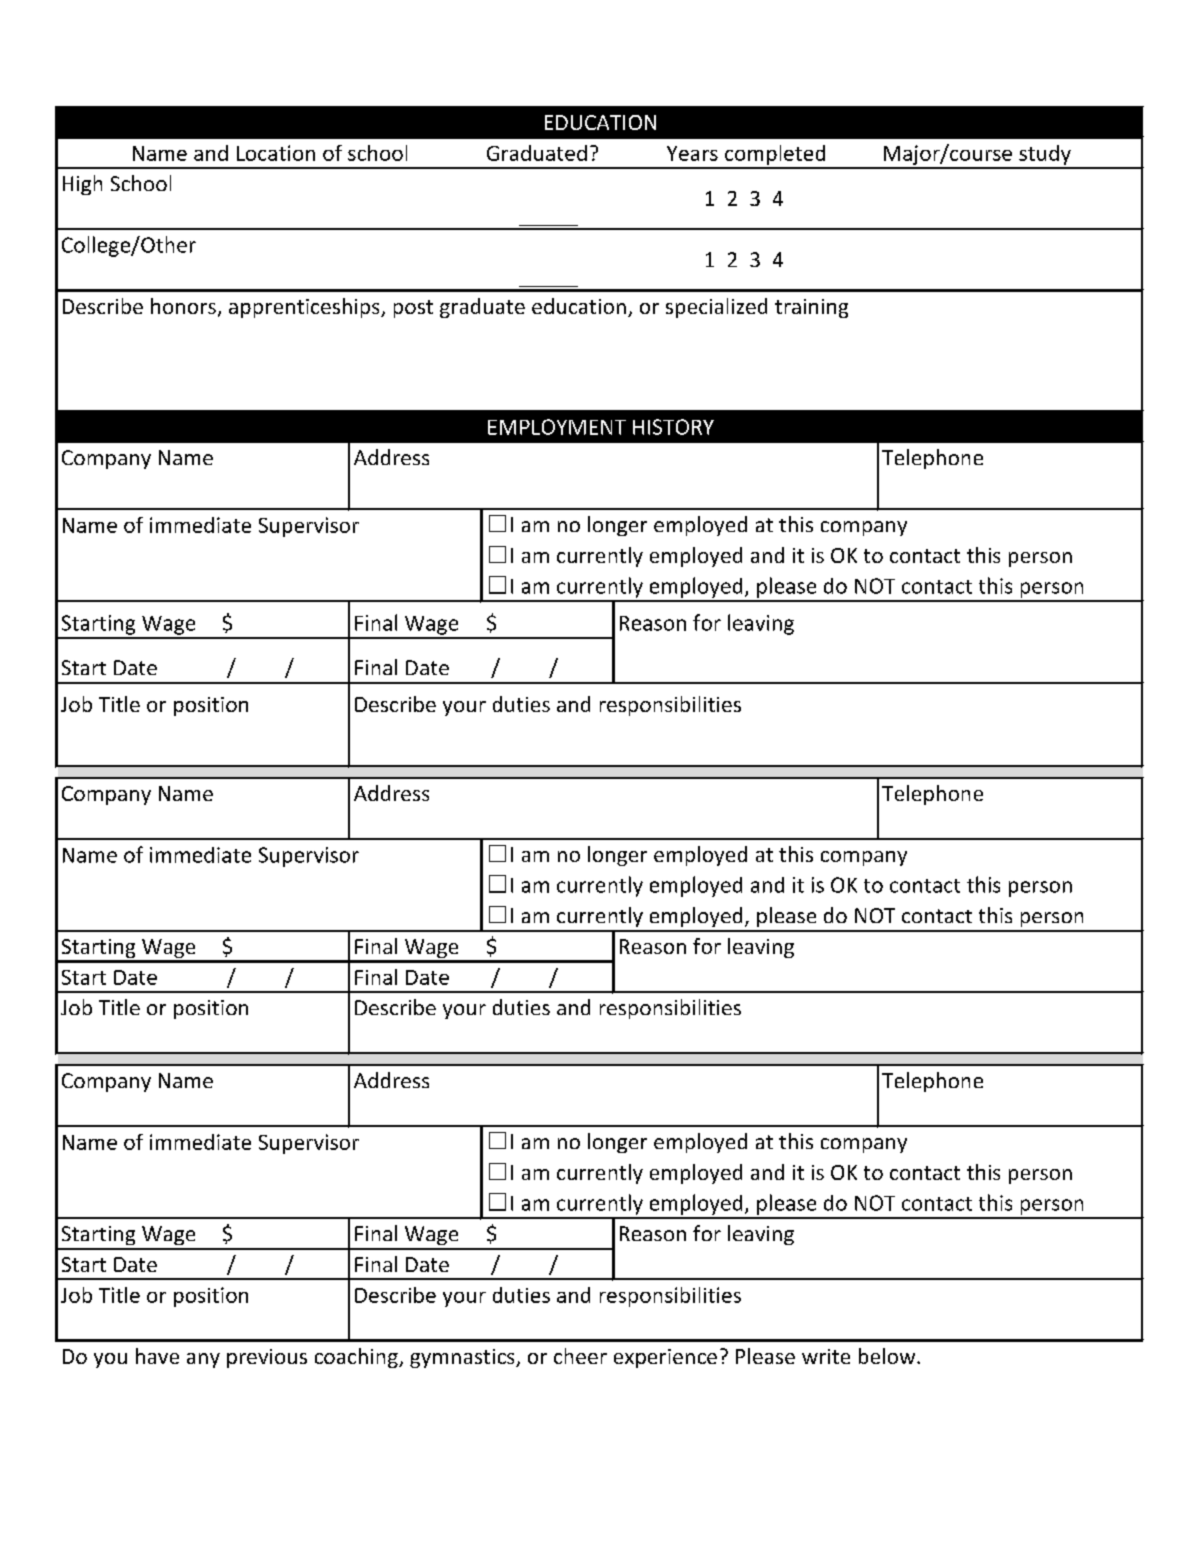 The height and width of the image is (1555, 1201). What do you see at coordinates (463, 1358) in the image?
I see `gymnastics` at bounding box center [463, 1358].
